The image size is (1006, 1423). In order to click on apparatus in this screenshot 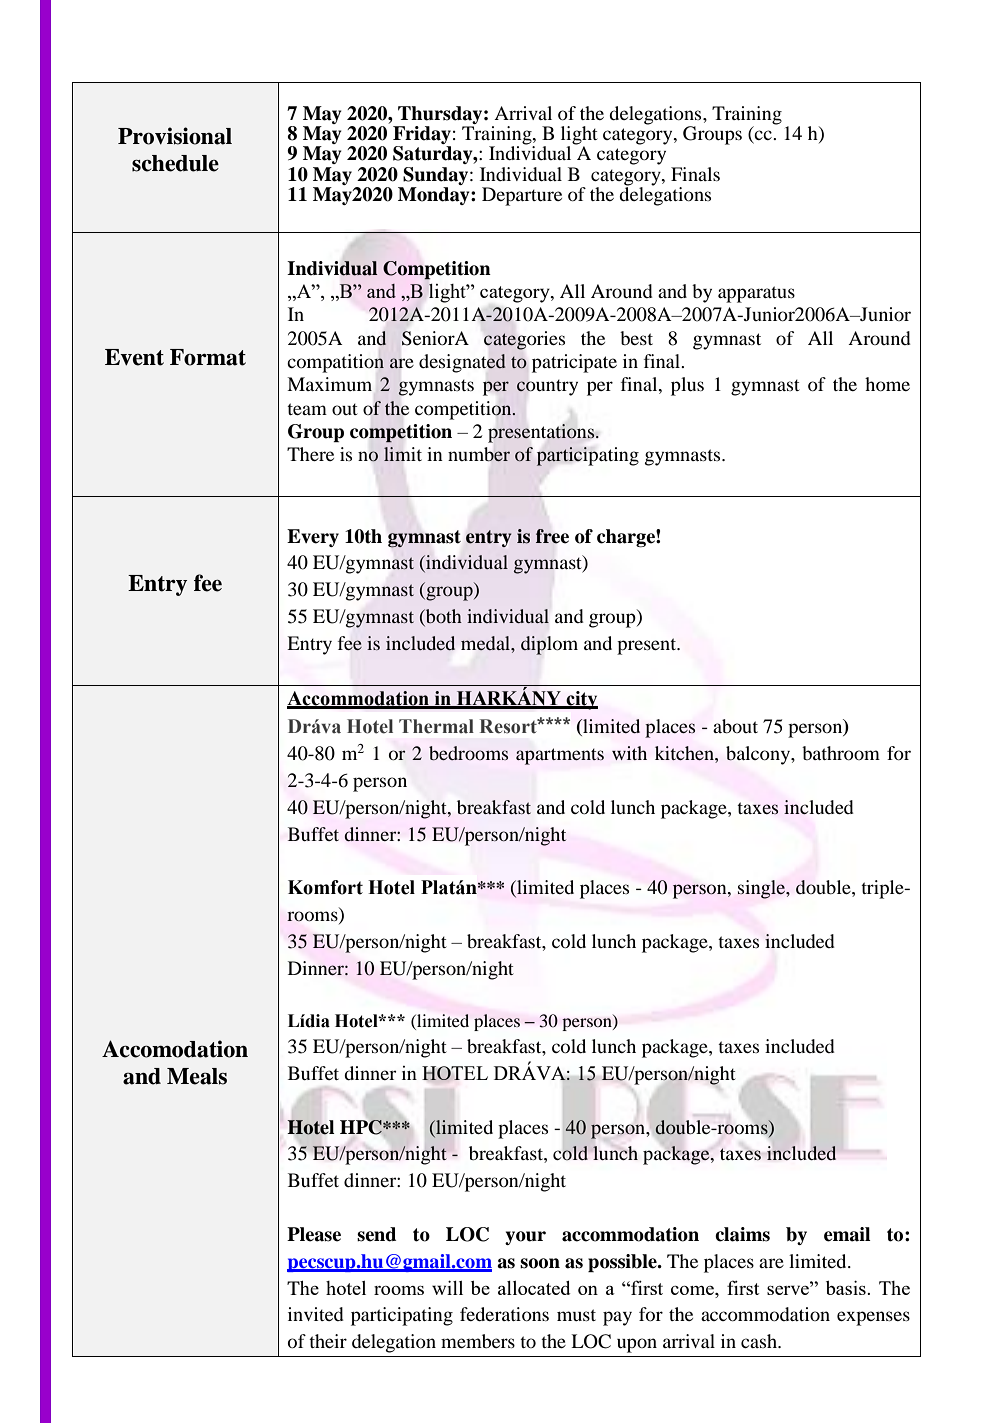, I will do `click(756, 294)`.
